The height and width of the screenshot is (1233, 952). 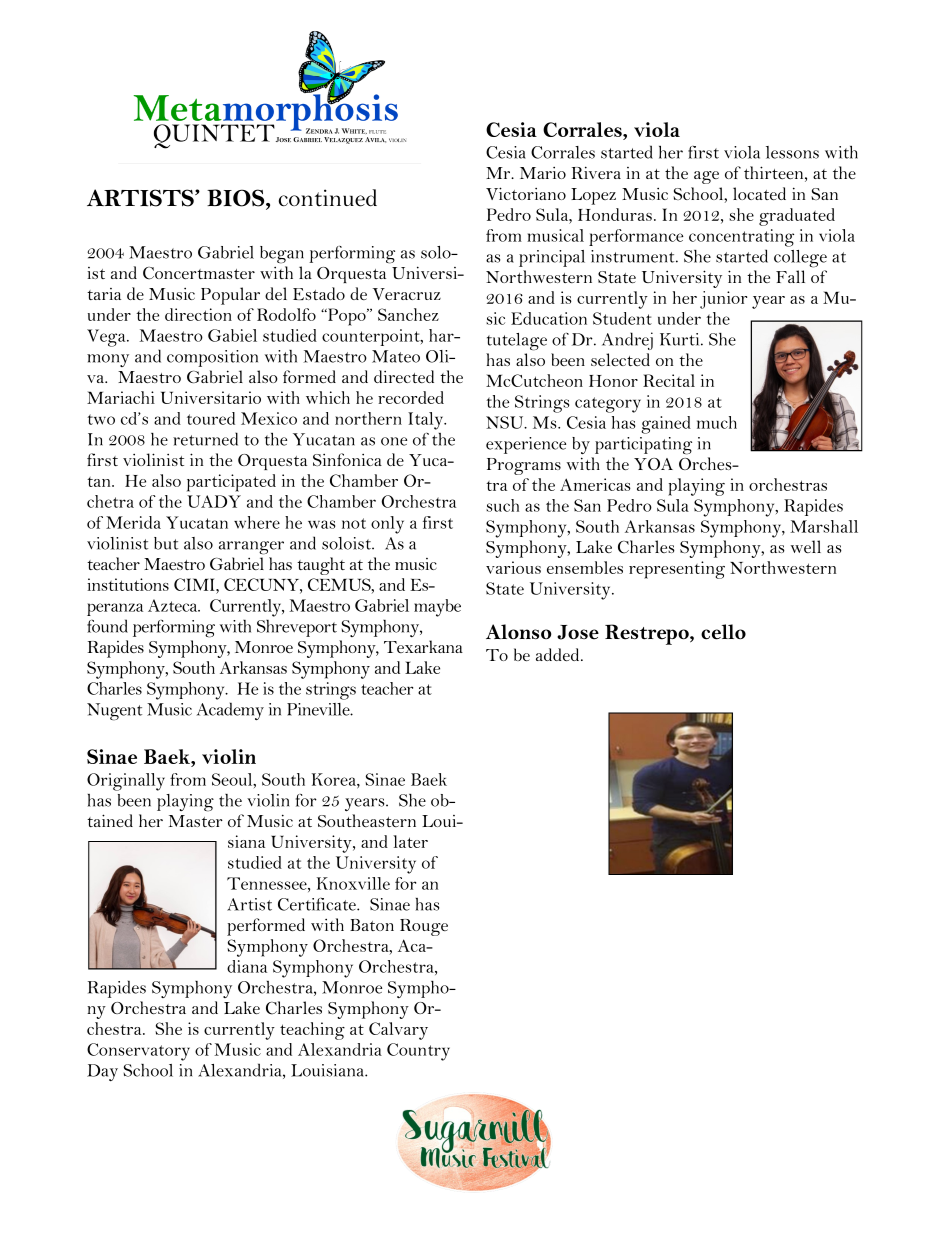 What do you see at coordinates (543, 173) in the screenshot?
I see `Mario` at bounding box center [543, 173].
